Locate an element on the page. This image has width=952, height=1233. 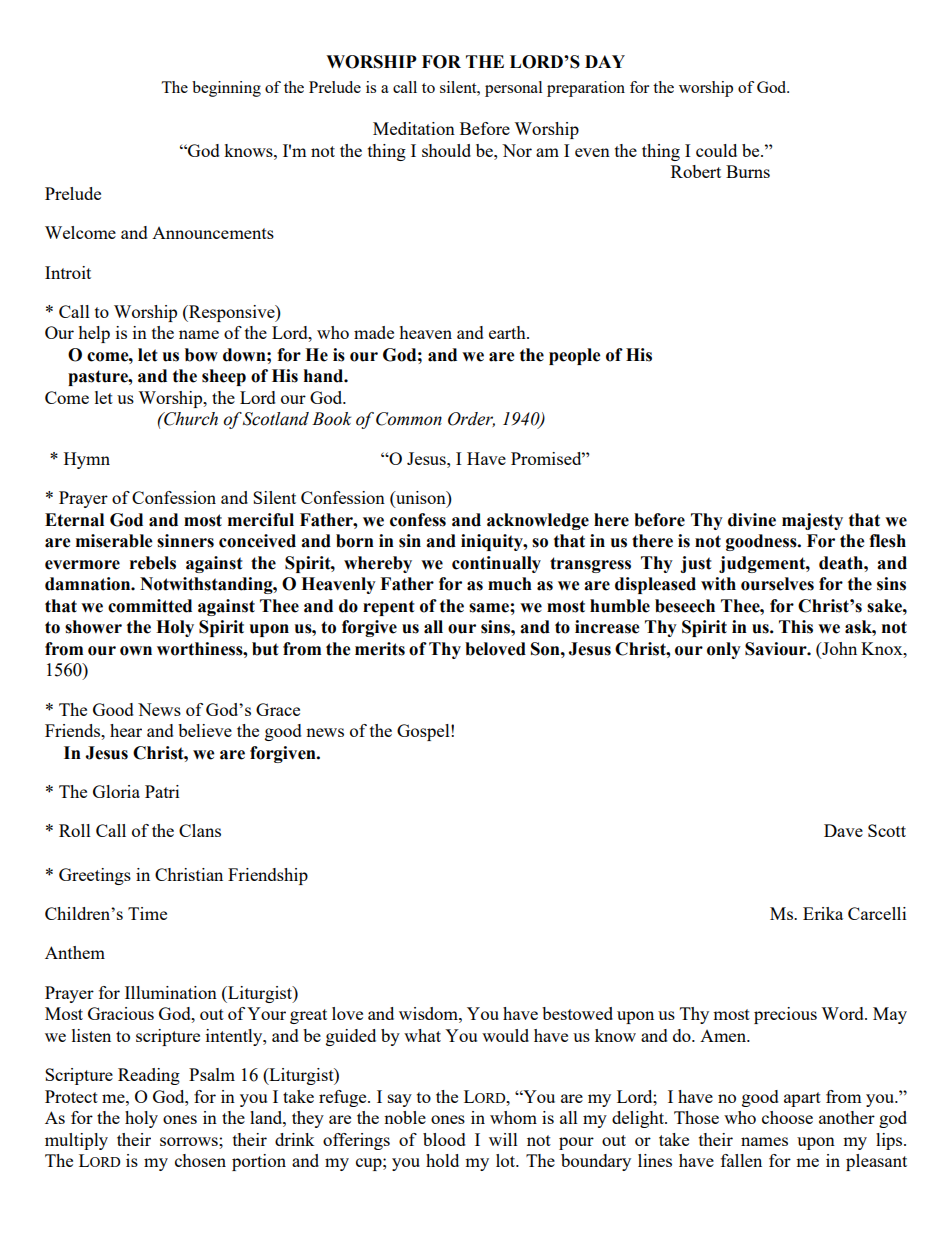
chosen is located at coordinates (200, 1160).
